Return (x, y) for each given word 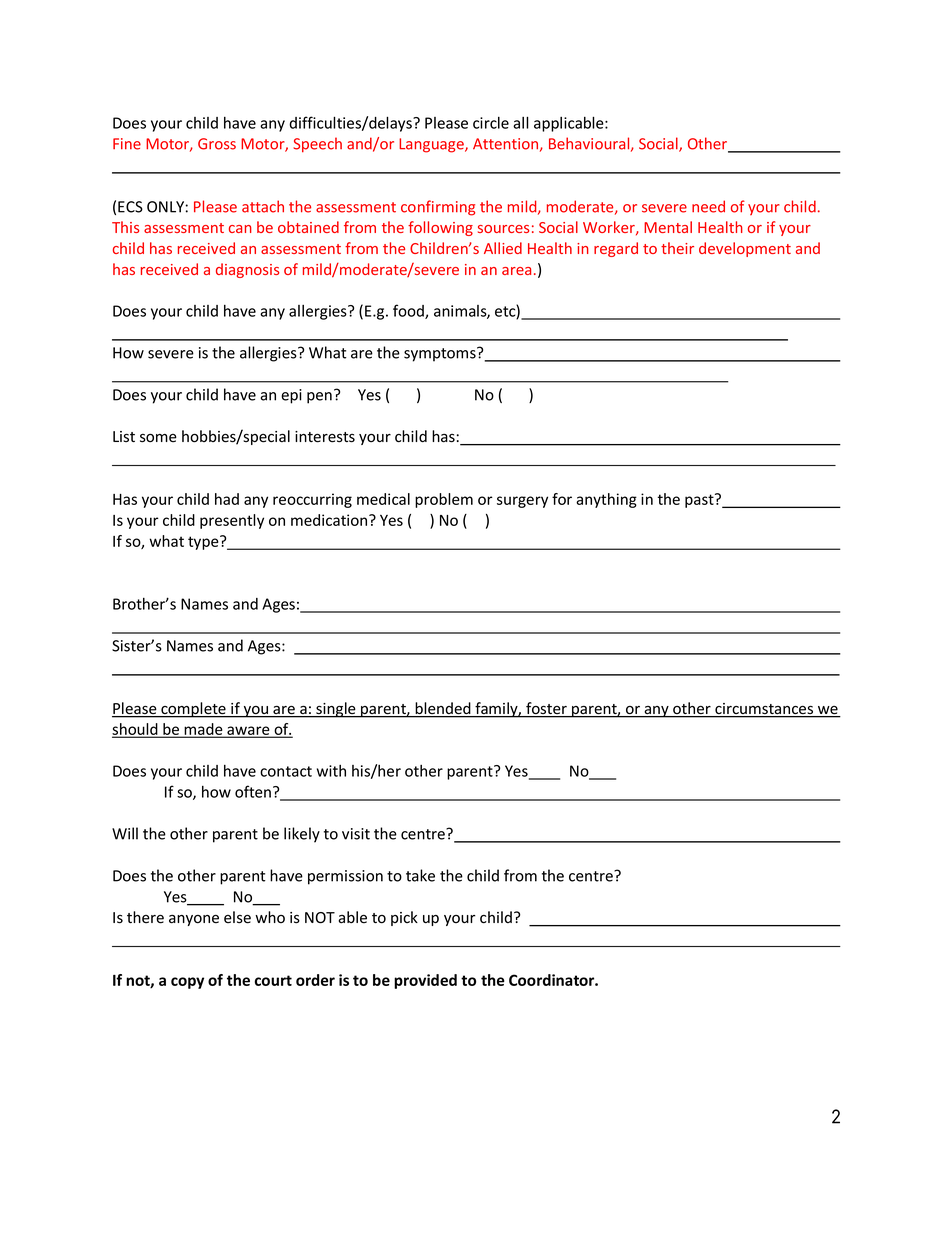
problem (444, 500)
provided (425, 981)
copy (187, 983)
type (204, 542)
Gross (217, 144)
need (708, 206)
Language (432, 145)
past (700, 500)
